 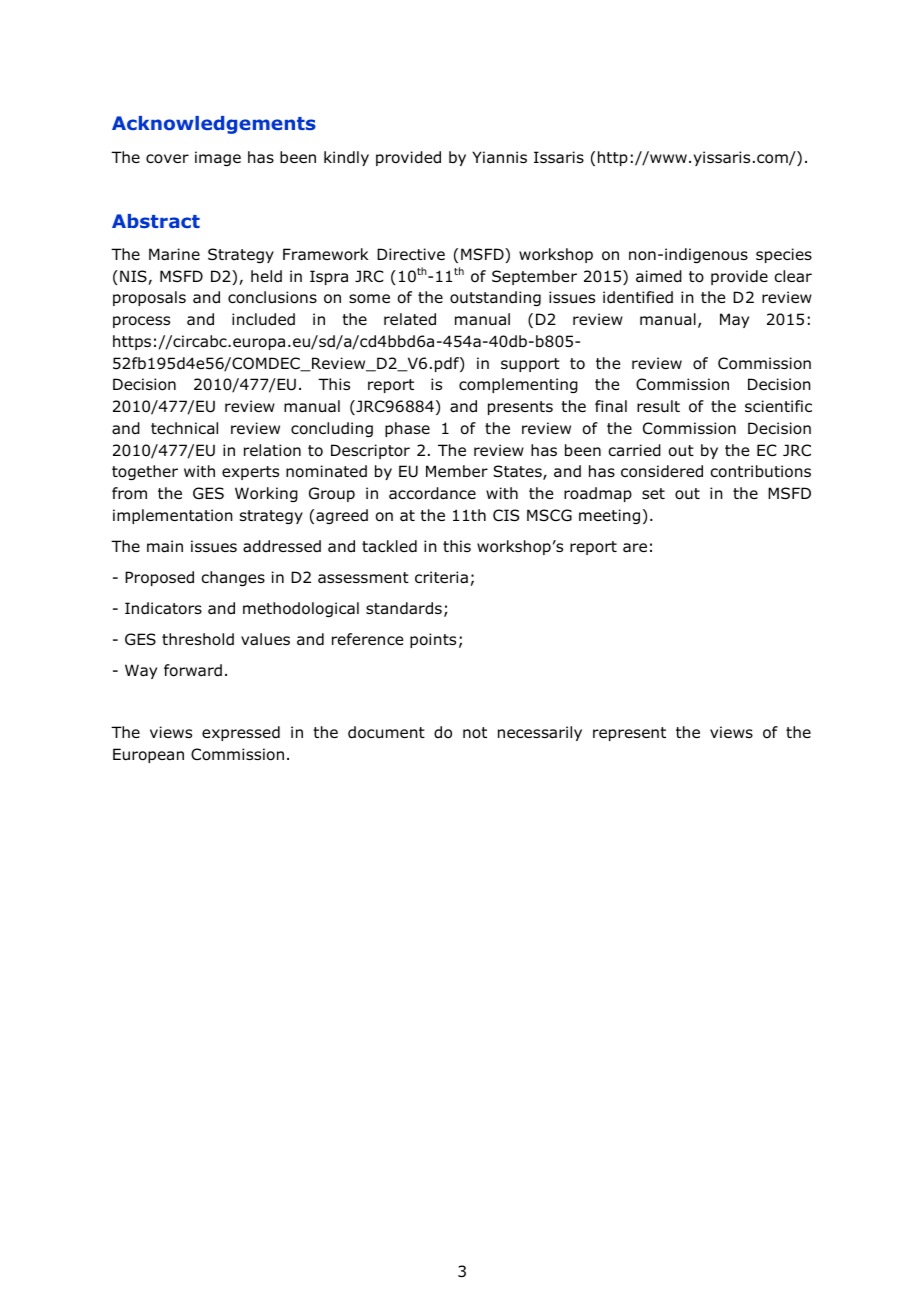 What do you see at coordinates (184, 428) in the screenshot?
I see `technical` at bounding box center [184, 428].
